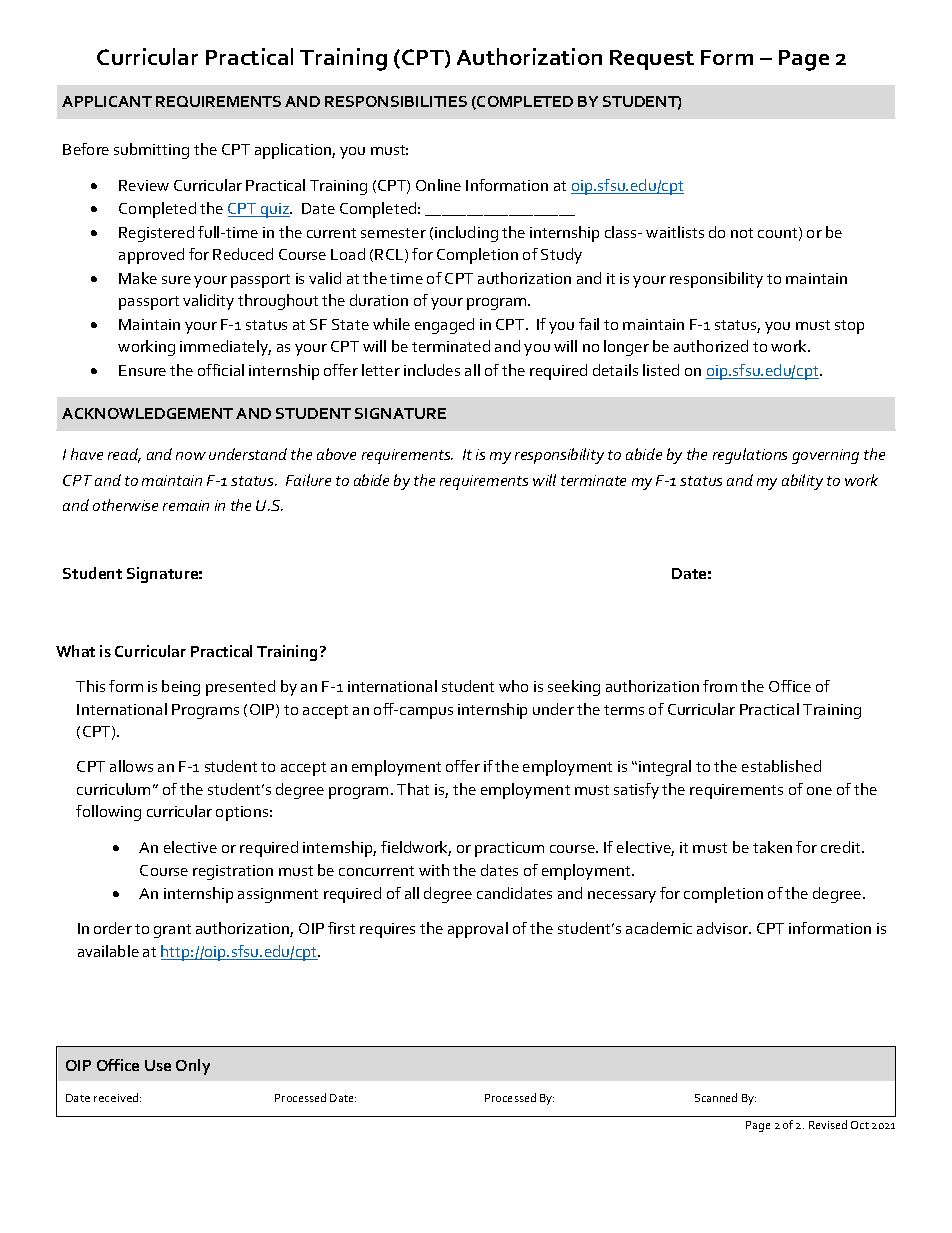  What do you see at coordinates (509, 849) in the page?
I see `practicum` at bounding box center [509, 849].
